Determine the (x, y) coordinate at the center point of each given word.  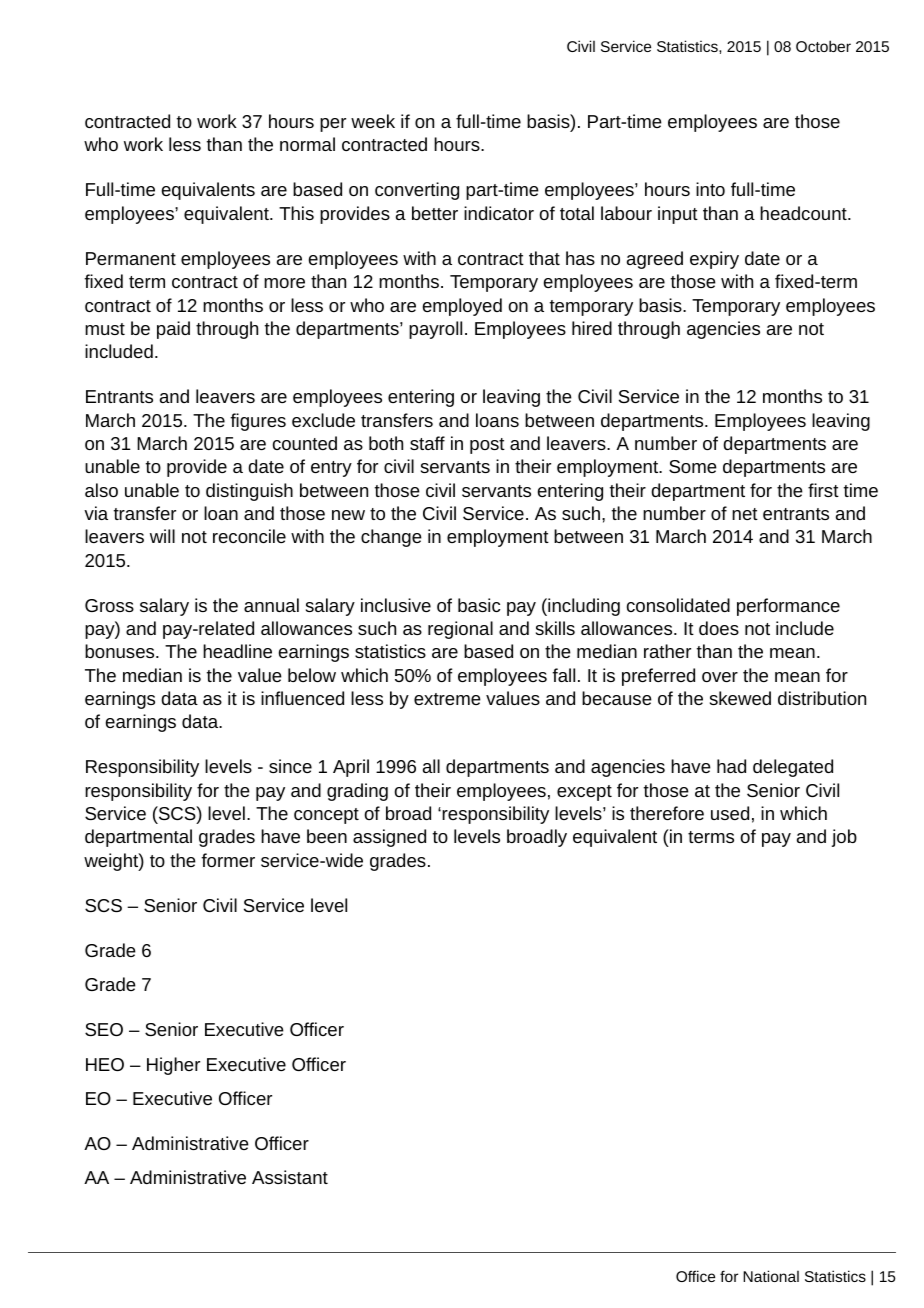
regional (460, 630)
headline (237, 651)
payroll (435, 330)
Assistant (290, 1177)
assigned (389, 838)
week (373, 121)
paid (173, 330)
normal (307, 144)
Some (693, 466)
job (844, 838)
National (771, 1276)
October (823, 46)
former (228, 860)
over (720, 677)
